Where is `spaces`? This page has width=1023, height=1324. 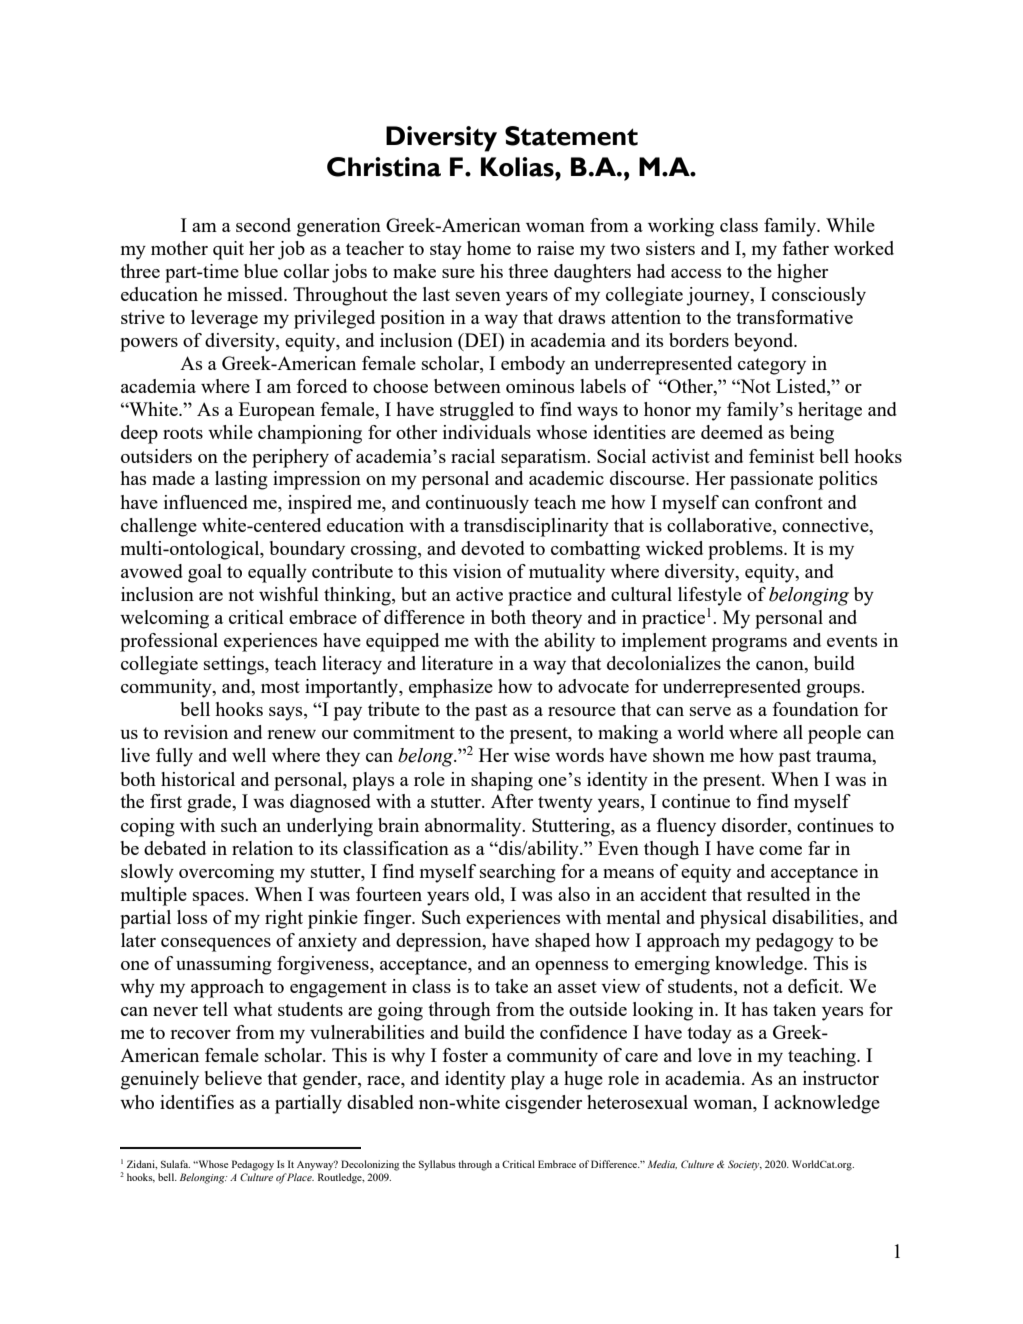
spaces is located at coordinates (219, 899).
